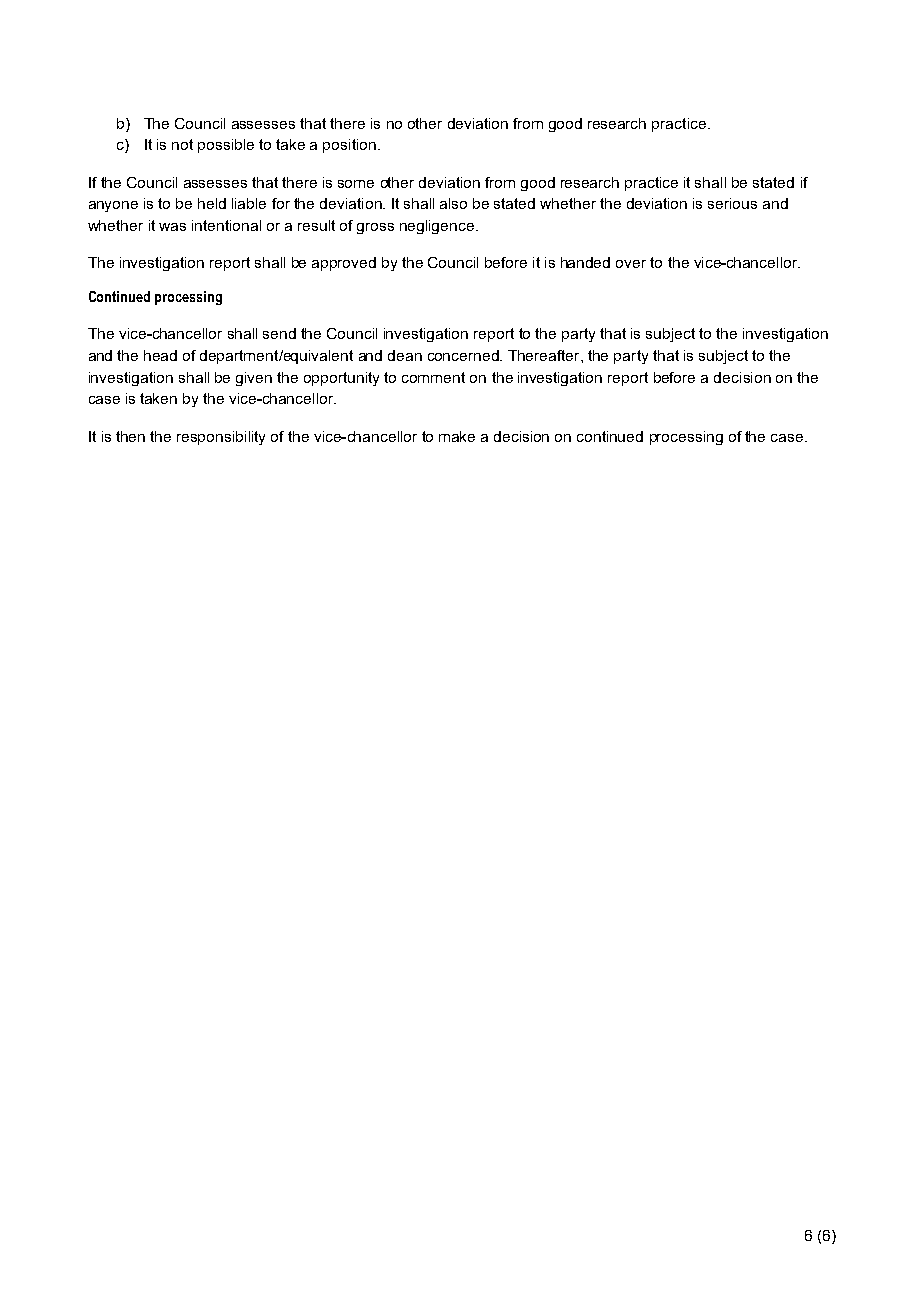 The width and height of the screenshot is (924, 1308). What do you see at coordinates (341, 379) in the screenshot?
I see `opportunity` at bounding box center [341, 379].
